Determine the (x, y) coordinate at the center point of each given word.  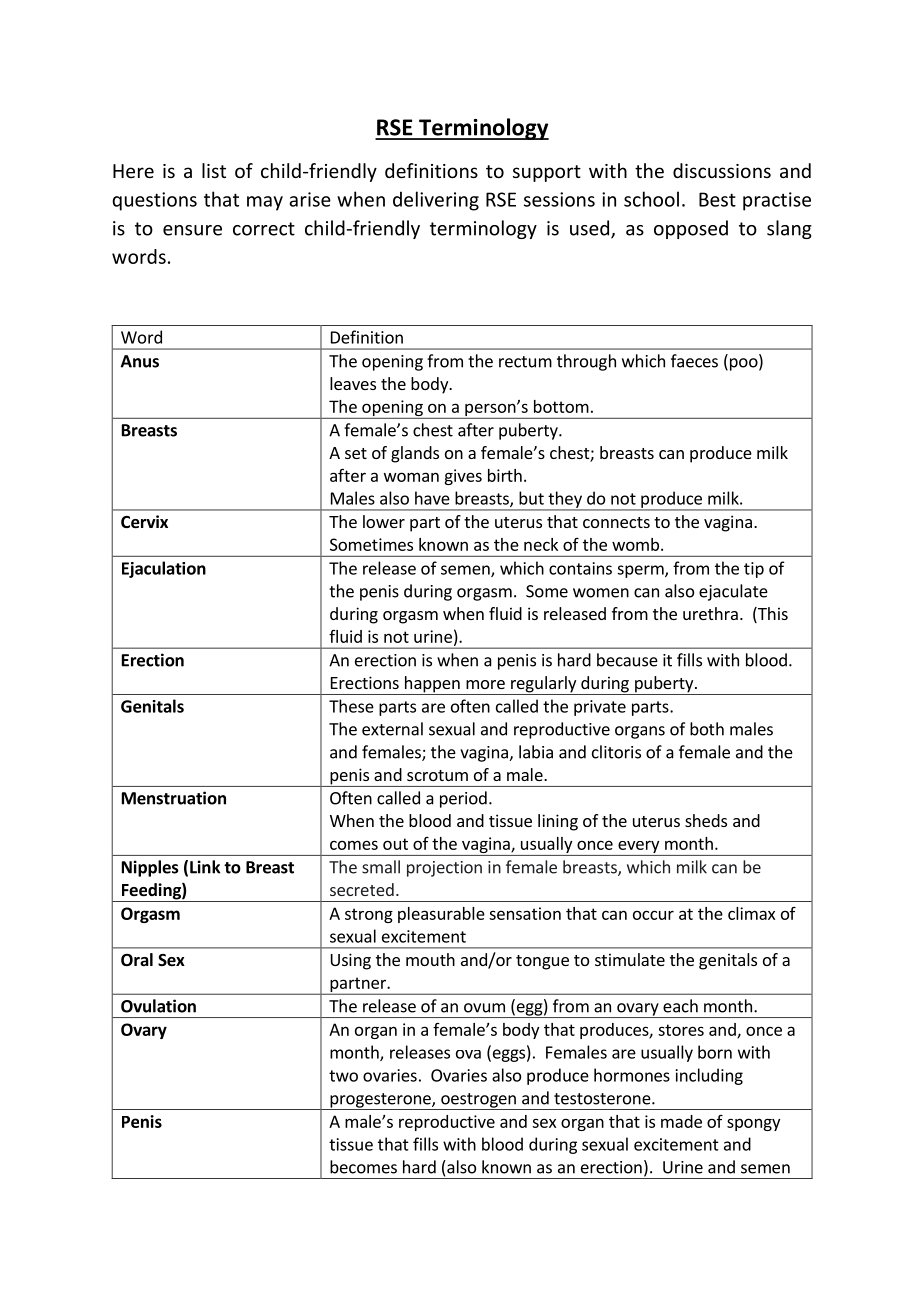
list (214, 170)
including (709, 1076)
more (485, 684)
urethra (710, 613)
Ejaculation (164, 569)
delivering (436, 201)
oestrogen (478, 1101)
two (343, 1076)
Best (717, 199)
